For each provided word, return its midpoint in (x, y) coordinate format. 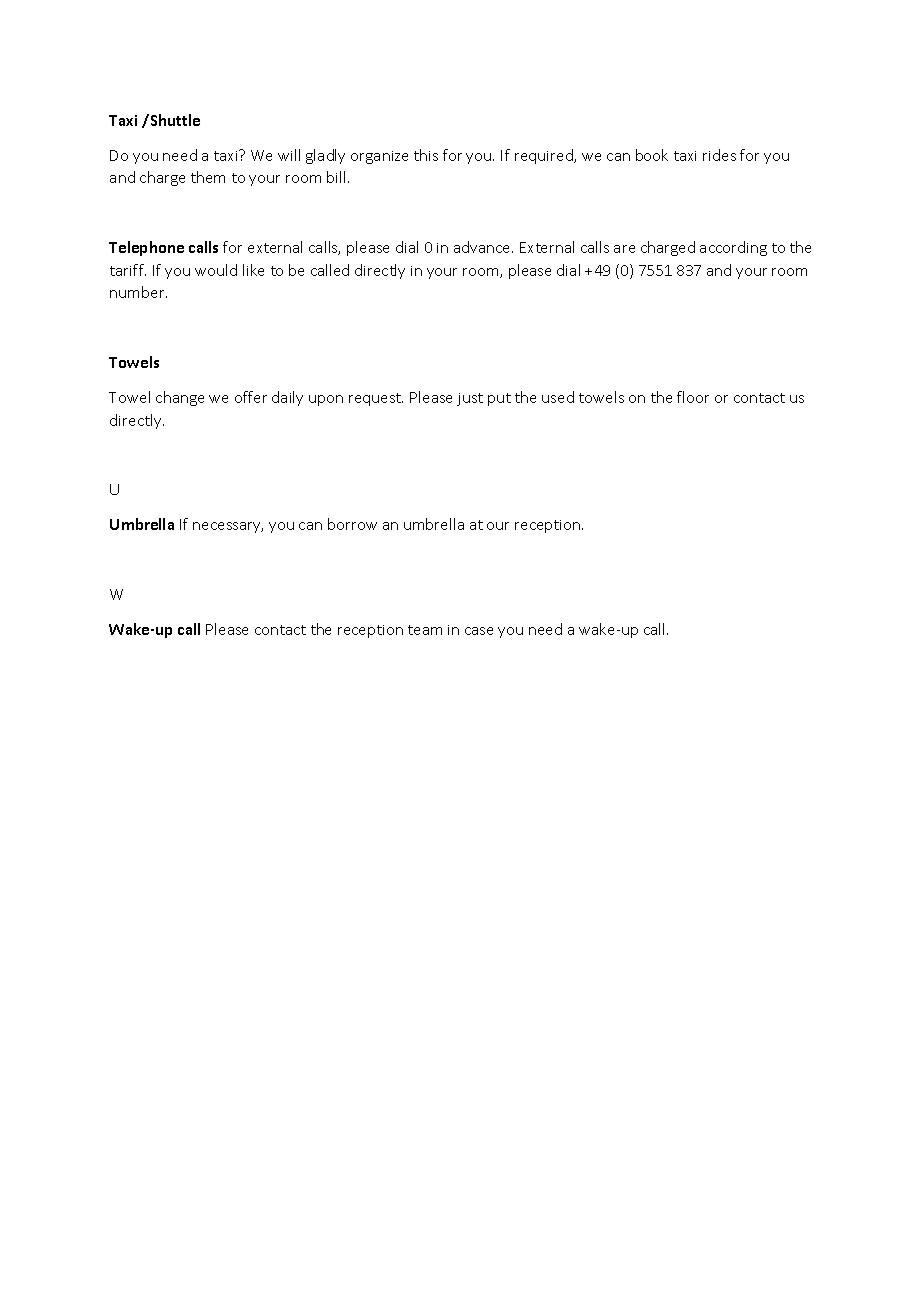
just (470, 399)
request (376, 399)
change (180, 398)
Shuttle (174, 120)
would (216, 270)
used (558, 397)
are (624, 249)
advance (483, 247)
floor (693, 397)
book (652, 155)
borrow (352, 524)
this (426, 155)
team (425, 630)
